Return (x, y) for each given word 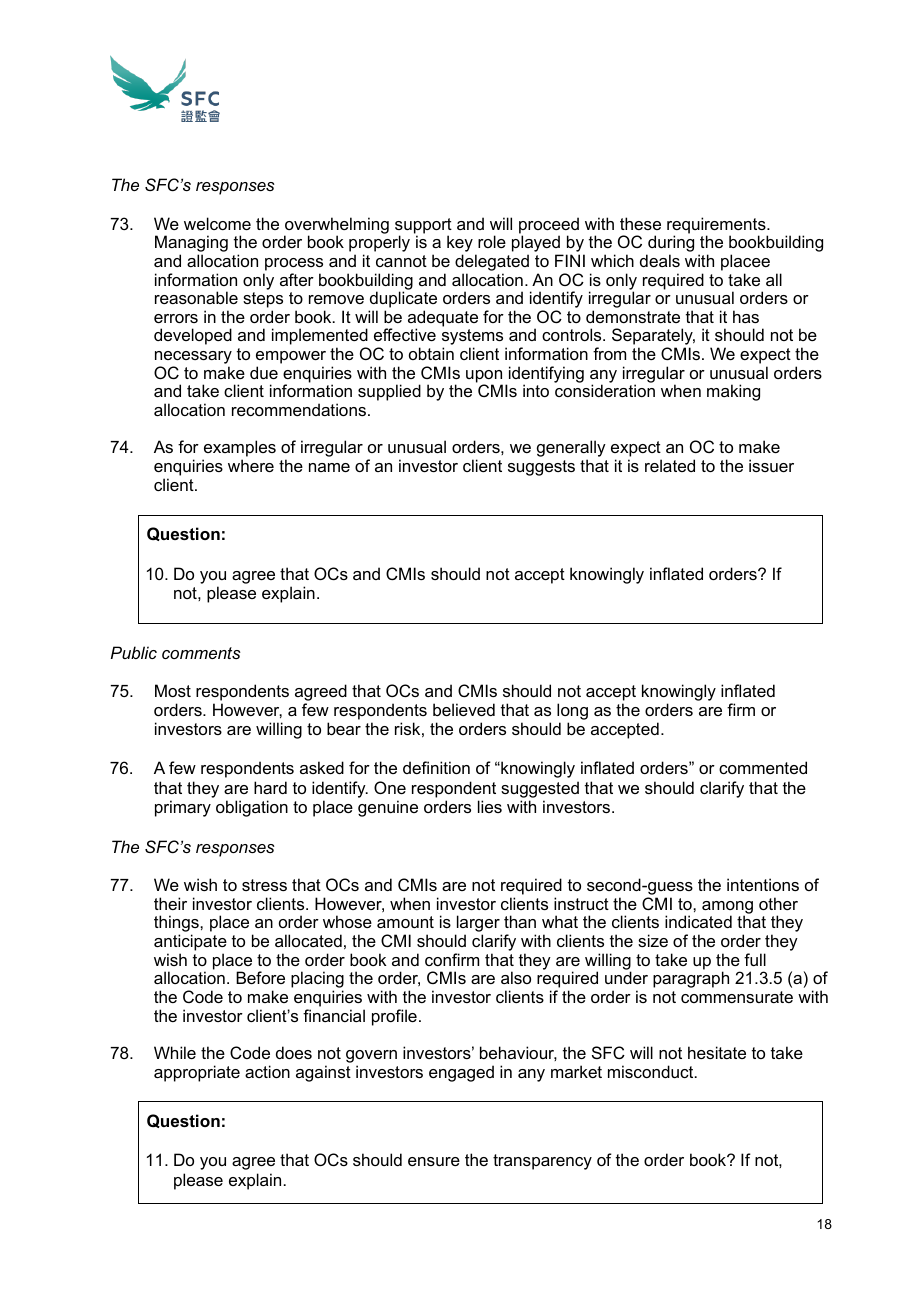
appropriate (197, 1073)
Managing (191, 245)
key (460, 245)
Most (173, 690)
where (251, 465)
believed (464, 709)
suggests (541, 468)
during (670, 245)
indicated (698, 921)
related (670, 465)
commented (763, 767)
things (177, 925)
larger (478, 925)
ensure (434, 1161)
